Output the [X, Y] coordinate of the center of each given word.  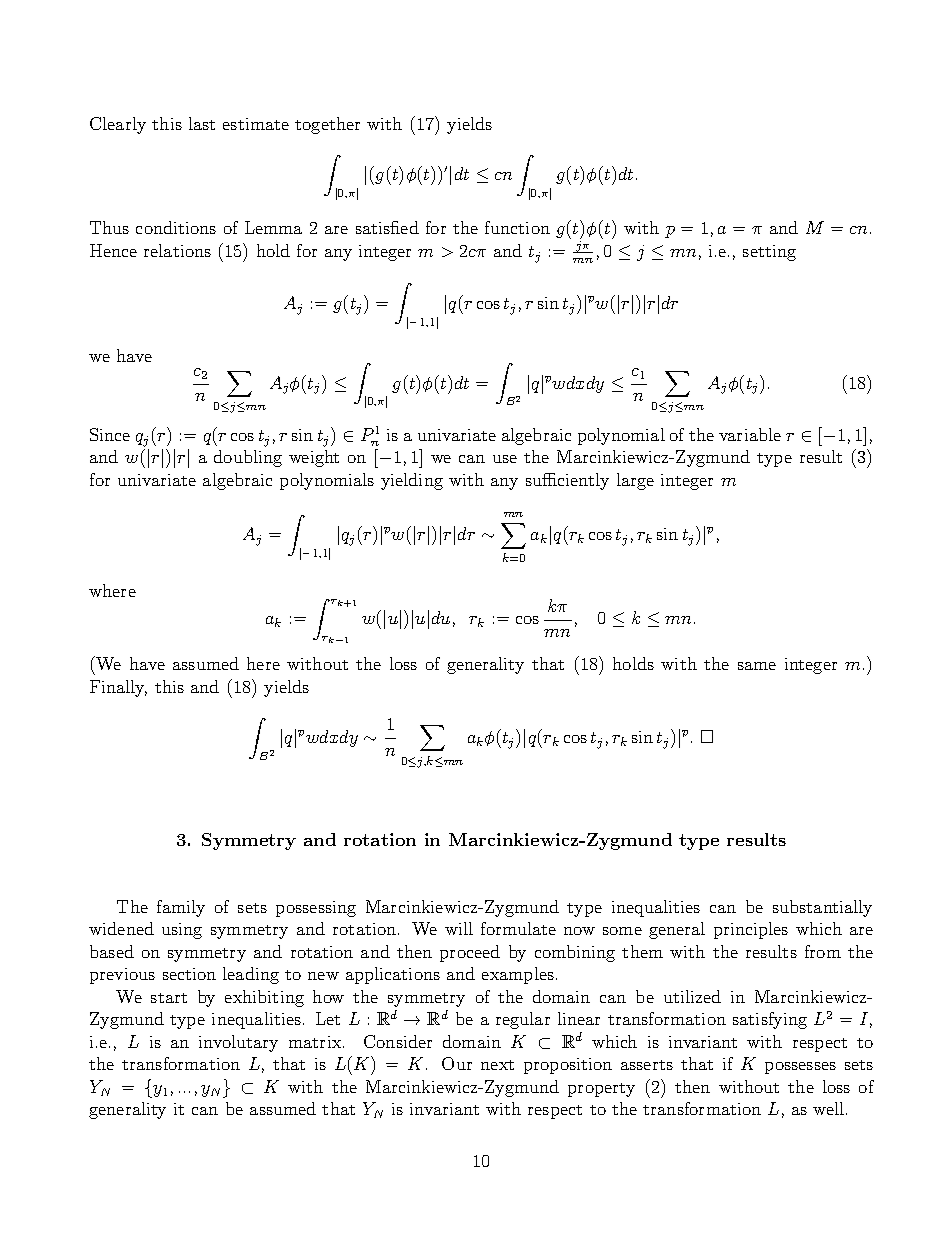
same [757, 666]
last [202, 123]
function [517, 227]
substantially [822, 908]
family [181, 908]
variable [750, 434]
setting [769, 253]
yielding [412, 481]
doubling [248, 458]
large [635, 481]
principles [751, 930]
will [459, 928]
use [505, 459]
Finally [118, 688]
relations [177, 250]
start [169, 998]
